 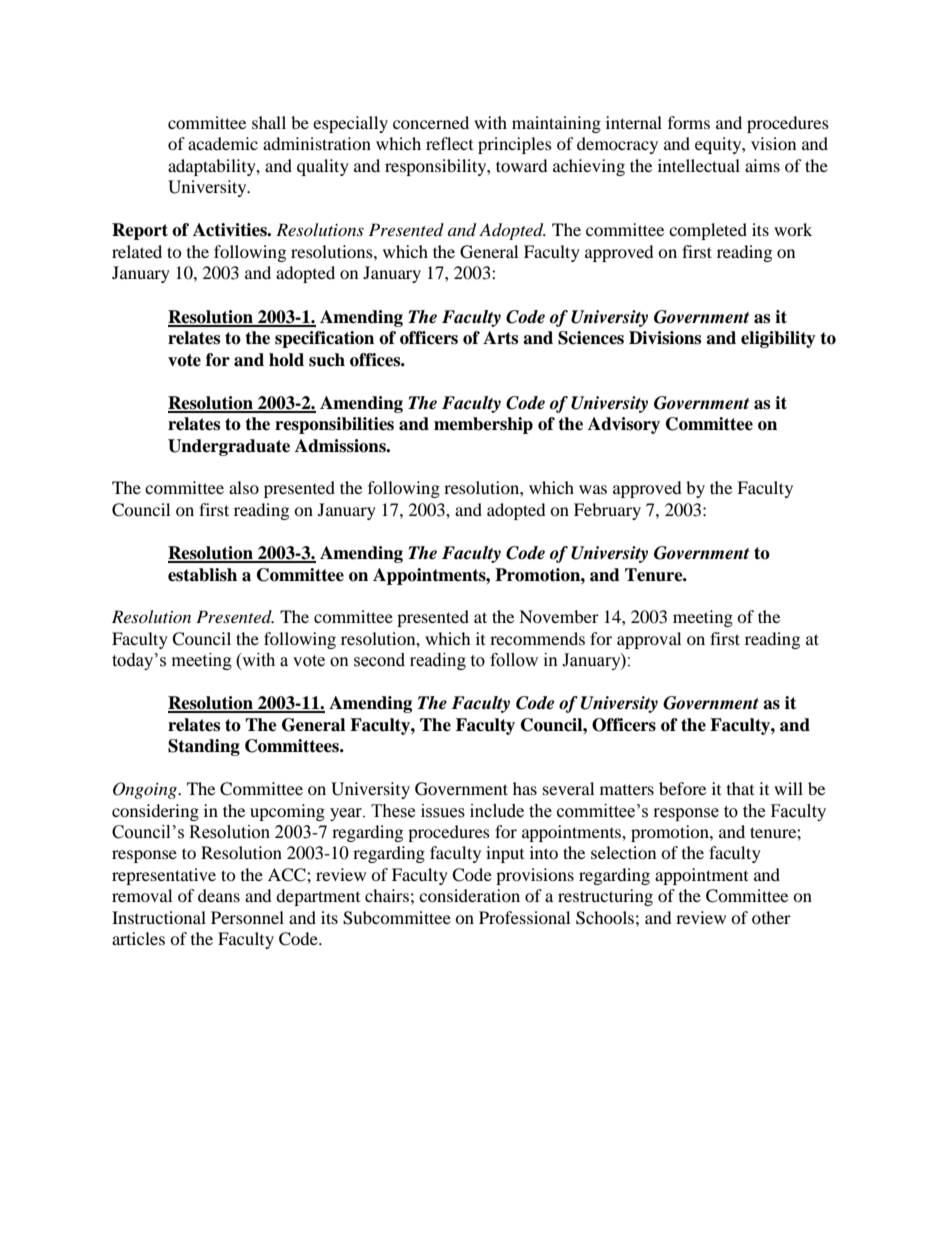 I want to click on February, so click(x=607, y=511).
